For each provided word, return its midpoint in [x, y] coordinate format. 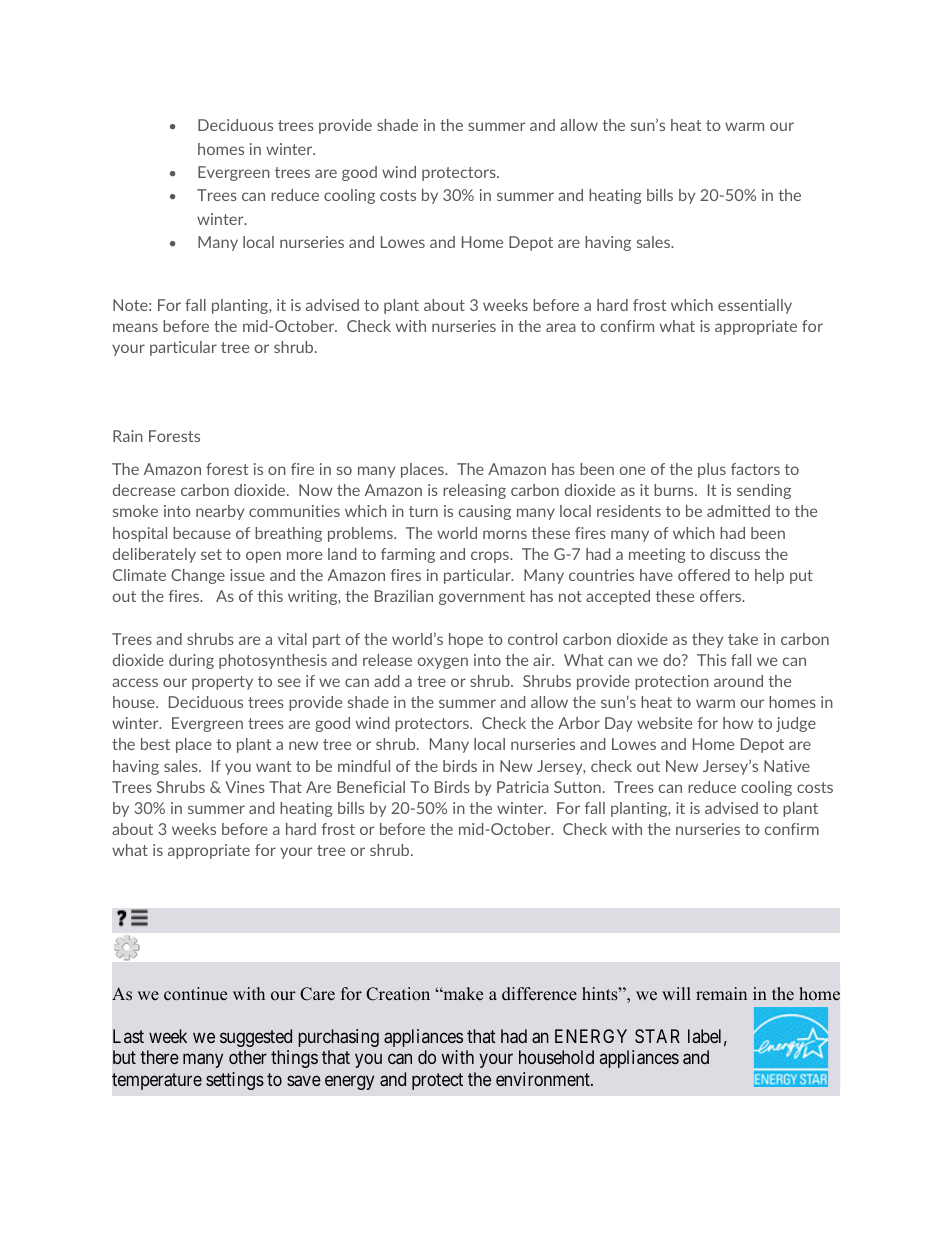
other [248, 1057]
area [561, 327]
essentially [755, 306]
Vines [245, 787]
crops [491, 557]
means [135, 327]
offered [704, 575]
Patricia [523, 787]
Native [787, 766]
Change [198, 576]
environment [544, 1079]
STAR [657, 1036]
